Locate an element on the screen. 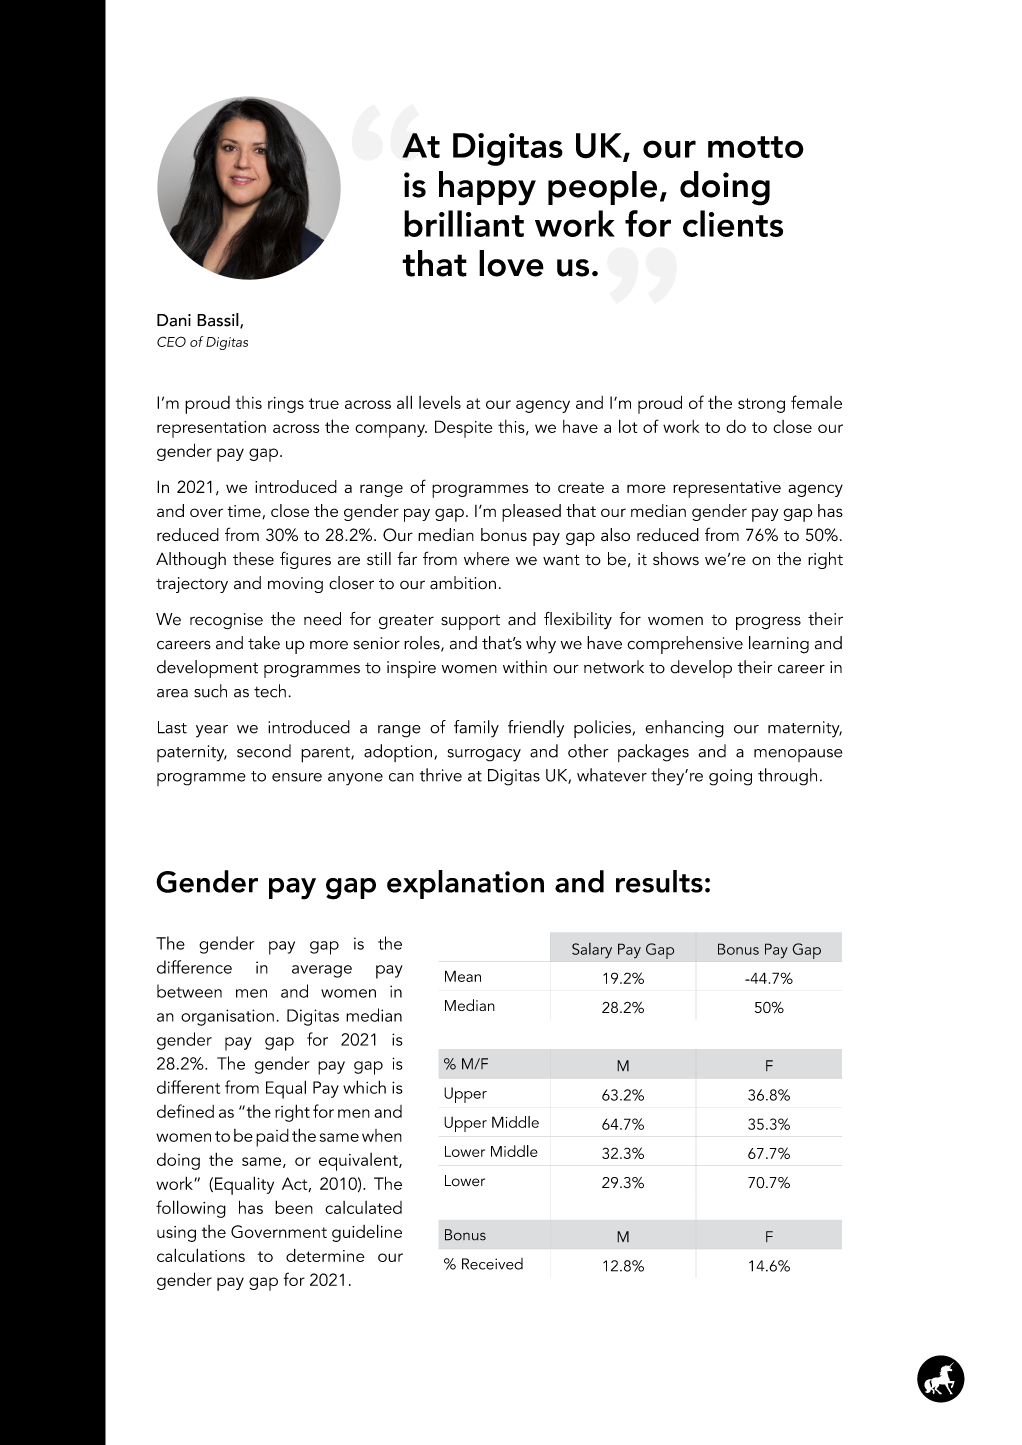 This screenshot has height=1445, width=1022. happy is located at coordinates (487, 188).
